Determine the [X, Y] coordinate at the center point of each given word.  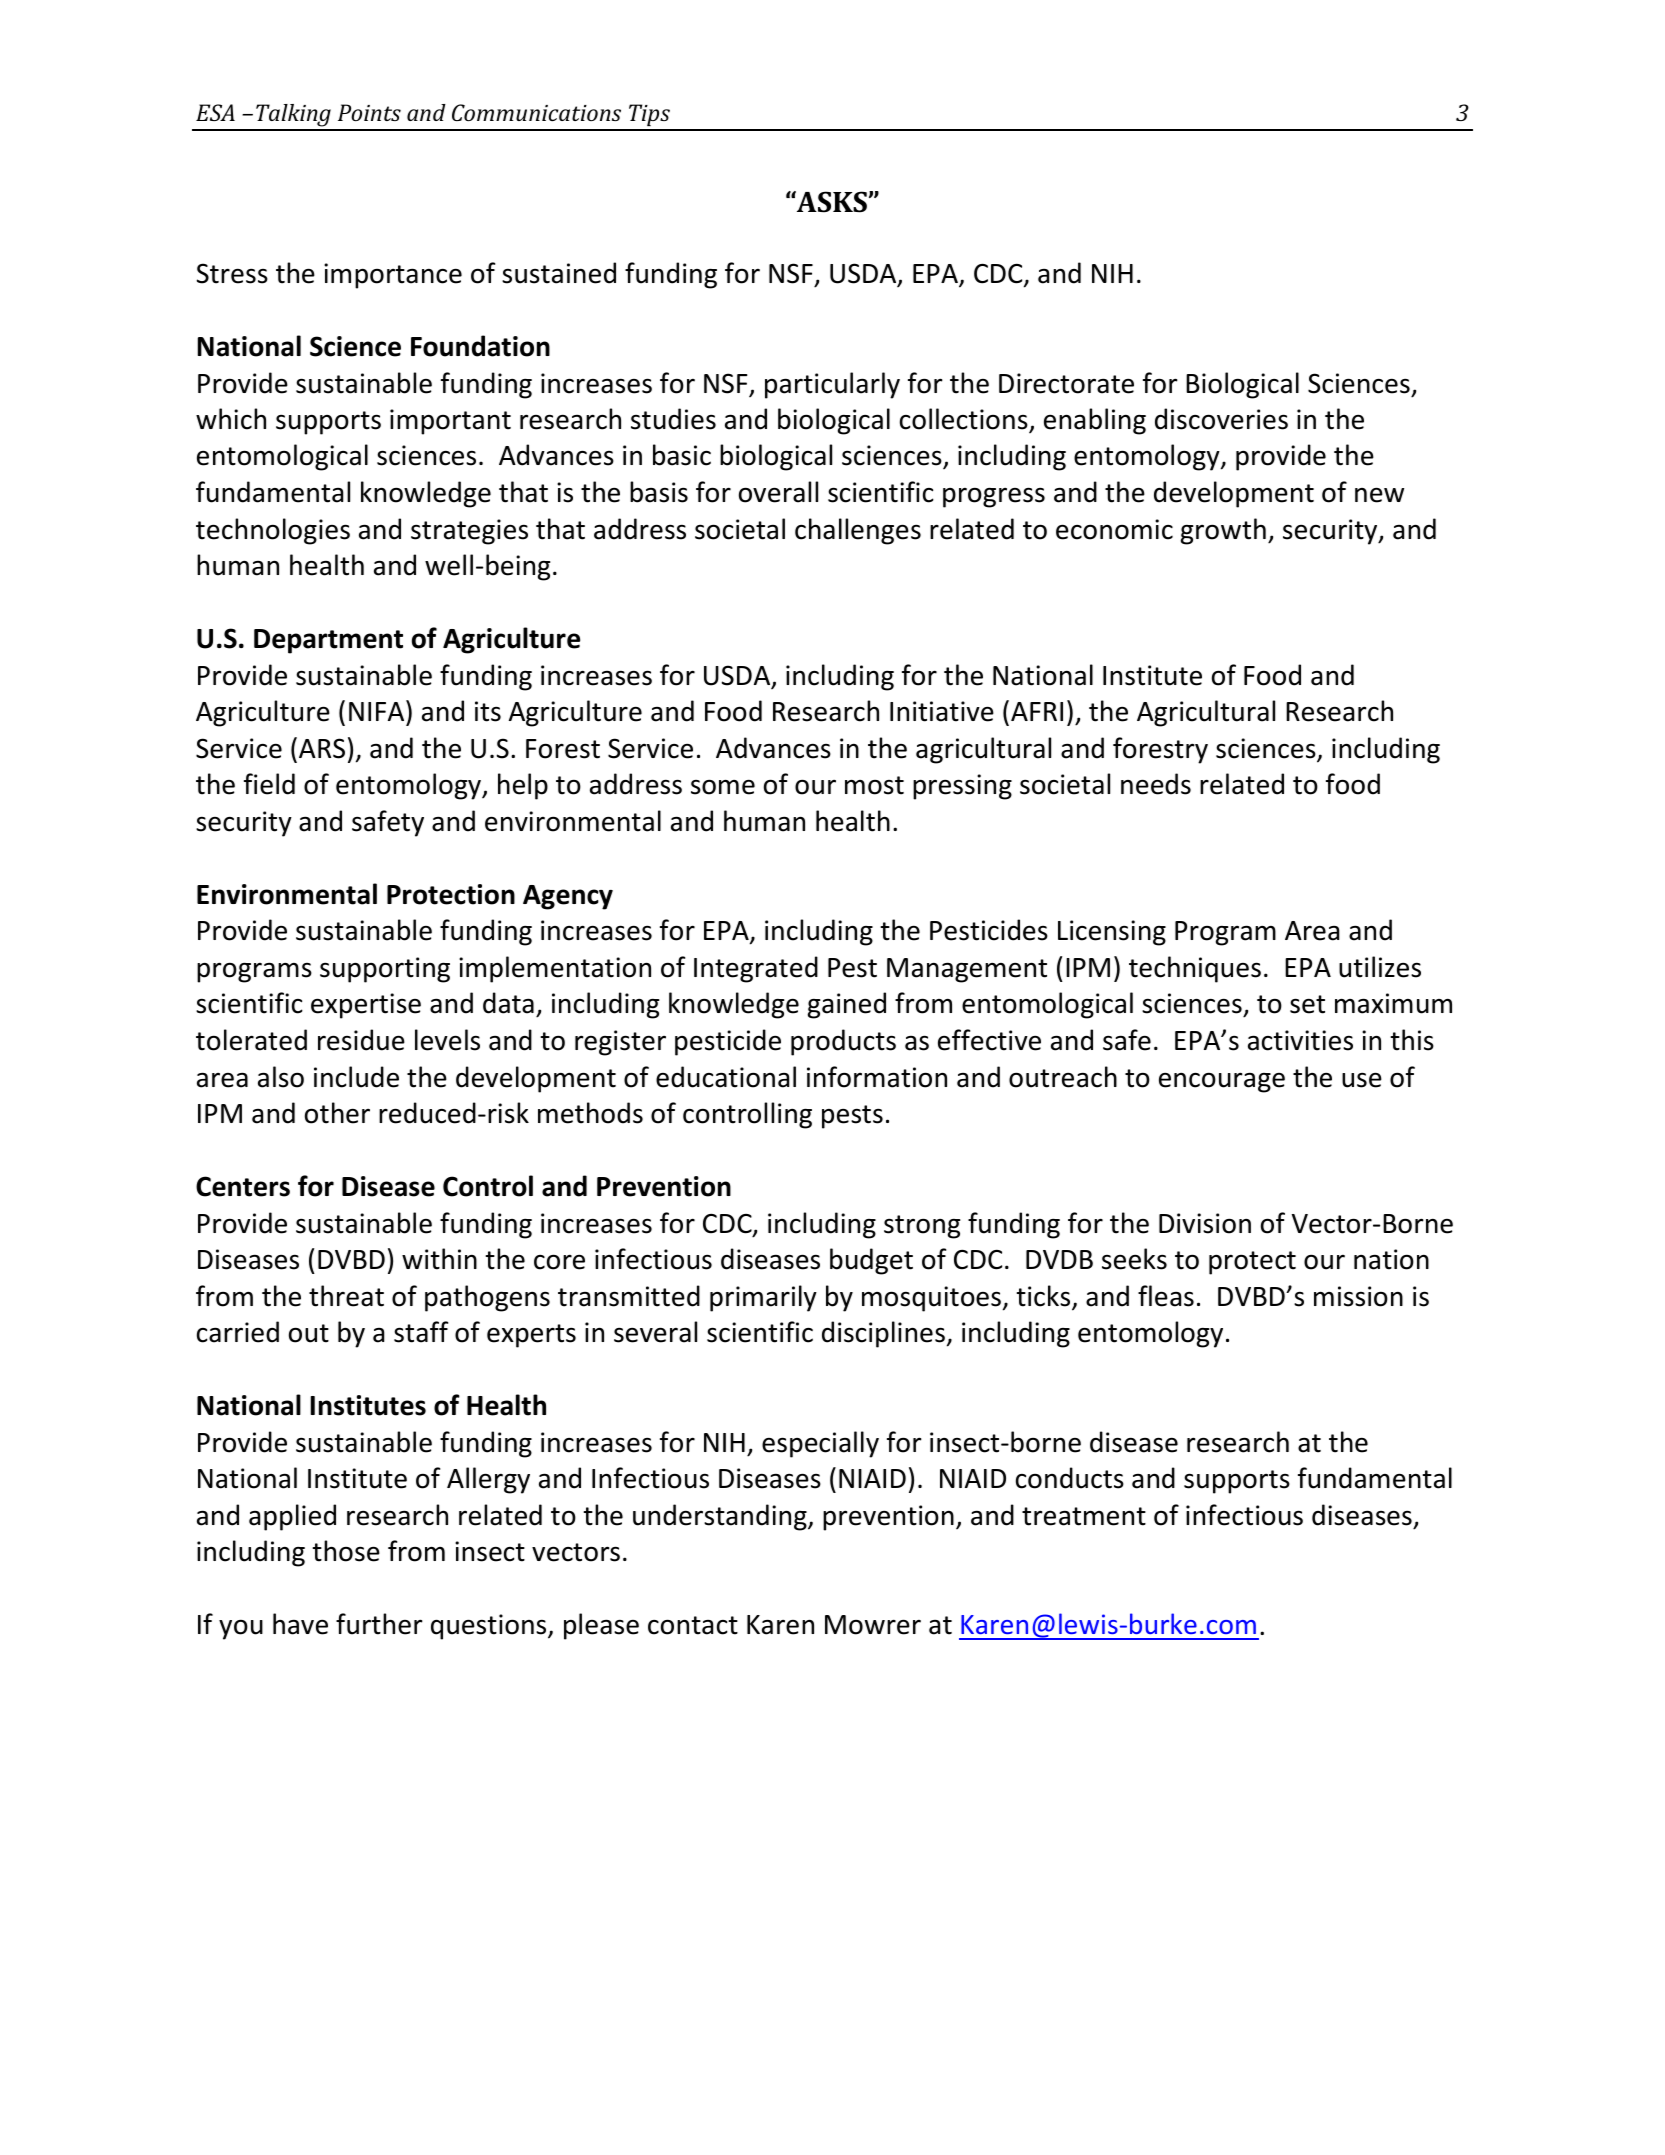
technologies [273, 531]
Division [1205, 1223]
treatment [1084, 1516]
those [346, 1551]
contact [693, 1625]
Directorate [1066, 383]
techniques [1195, 969]
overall [778, 492]
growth [1223, 531]
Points [369, 112]
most [874, 785]
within [439, 1259]
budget [871, 1261]
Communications [536, 112]
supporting [385, 970]
